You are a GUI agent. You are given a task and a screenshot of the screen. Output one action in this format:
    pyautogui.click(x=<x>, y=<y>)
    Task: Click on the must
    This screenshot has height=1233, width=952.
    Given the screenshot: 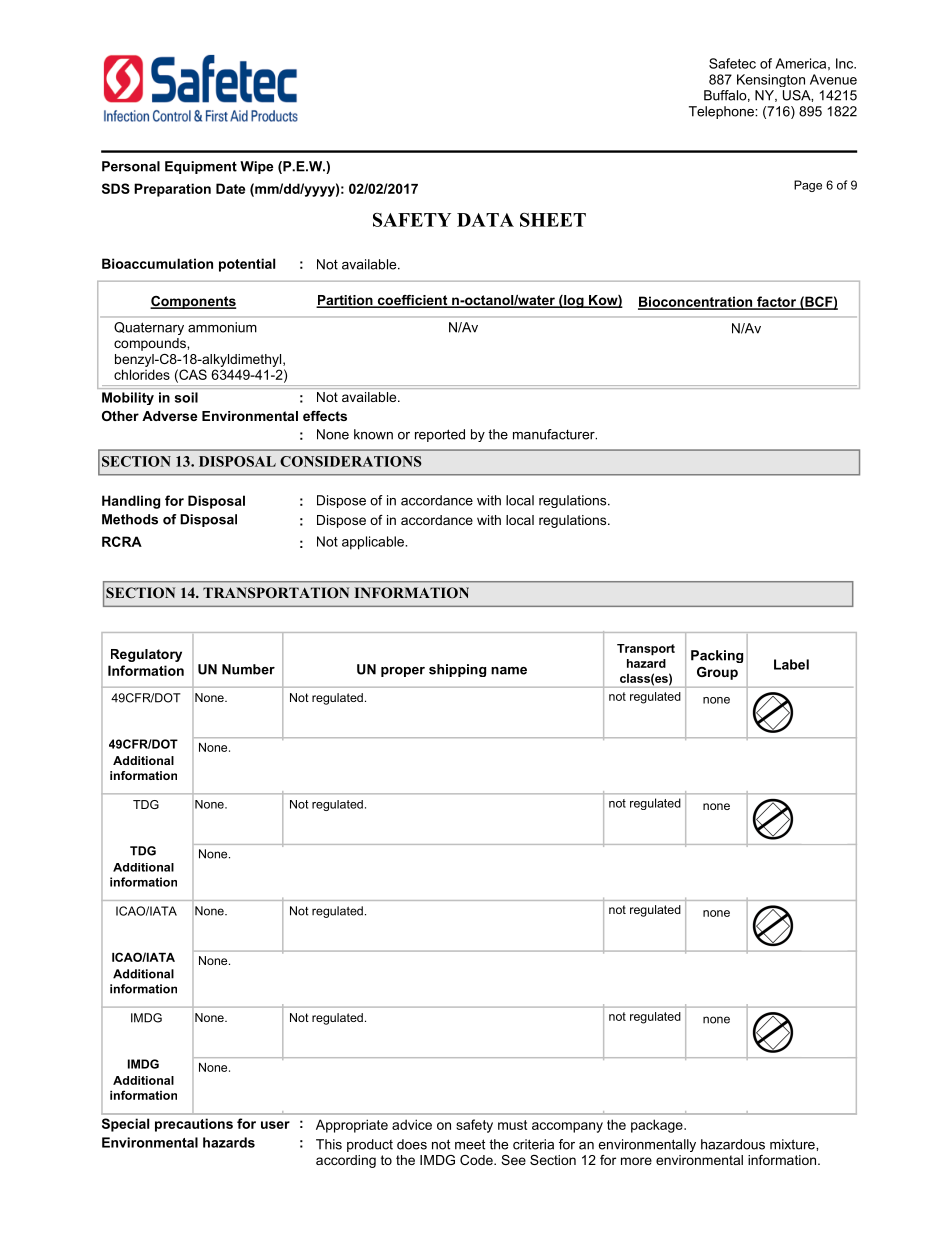 What is the action you would take?
    pyautogui.click(x=512, y=1125)
